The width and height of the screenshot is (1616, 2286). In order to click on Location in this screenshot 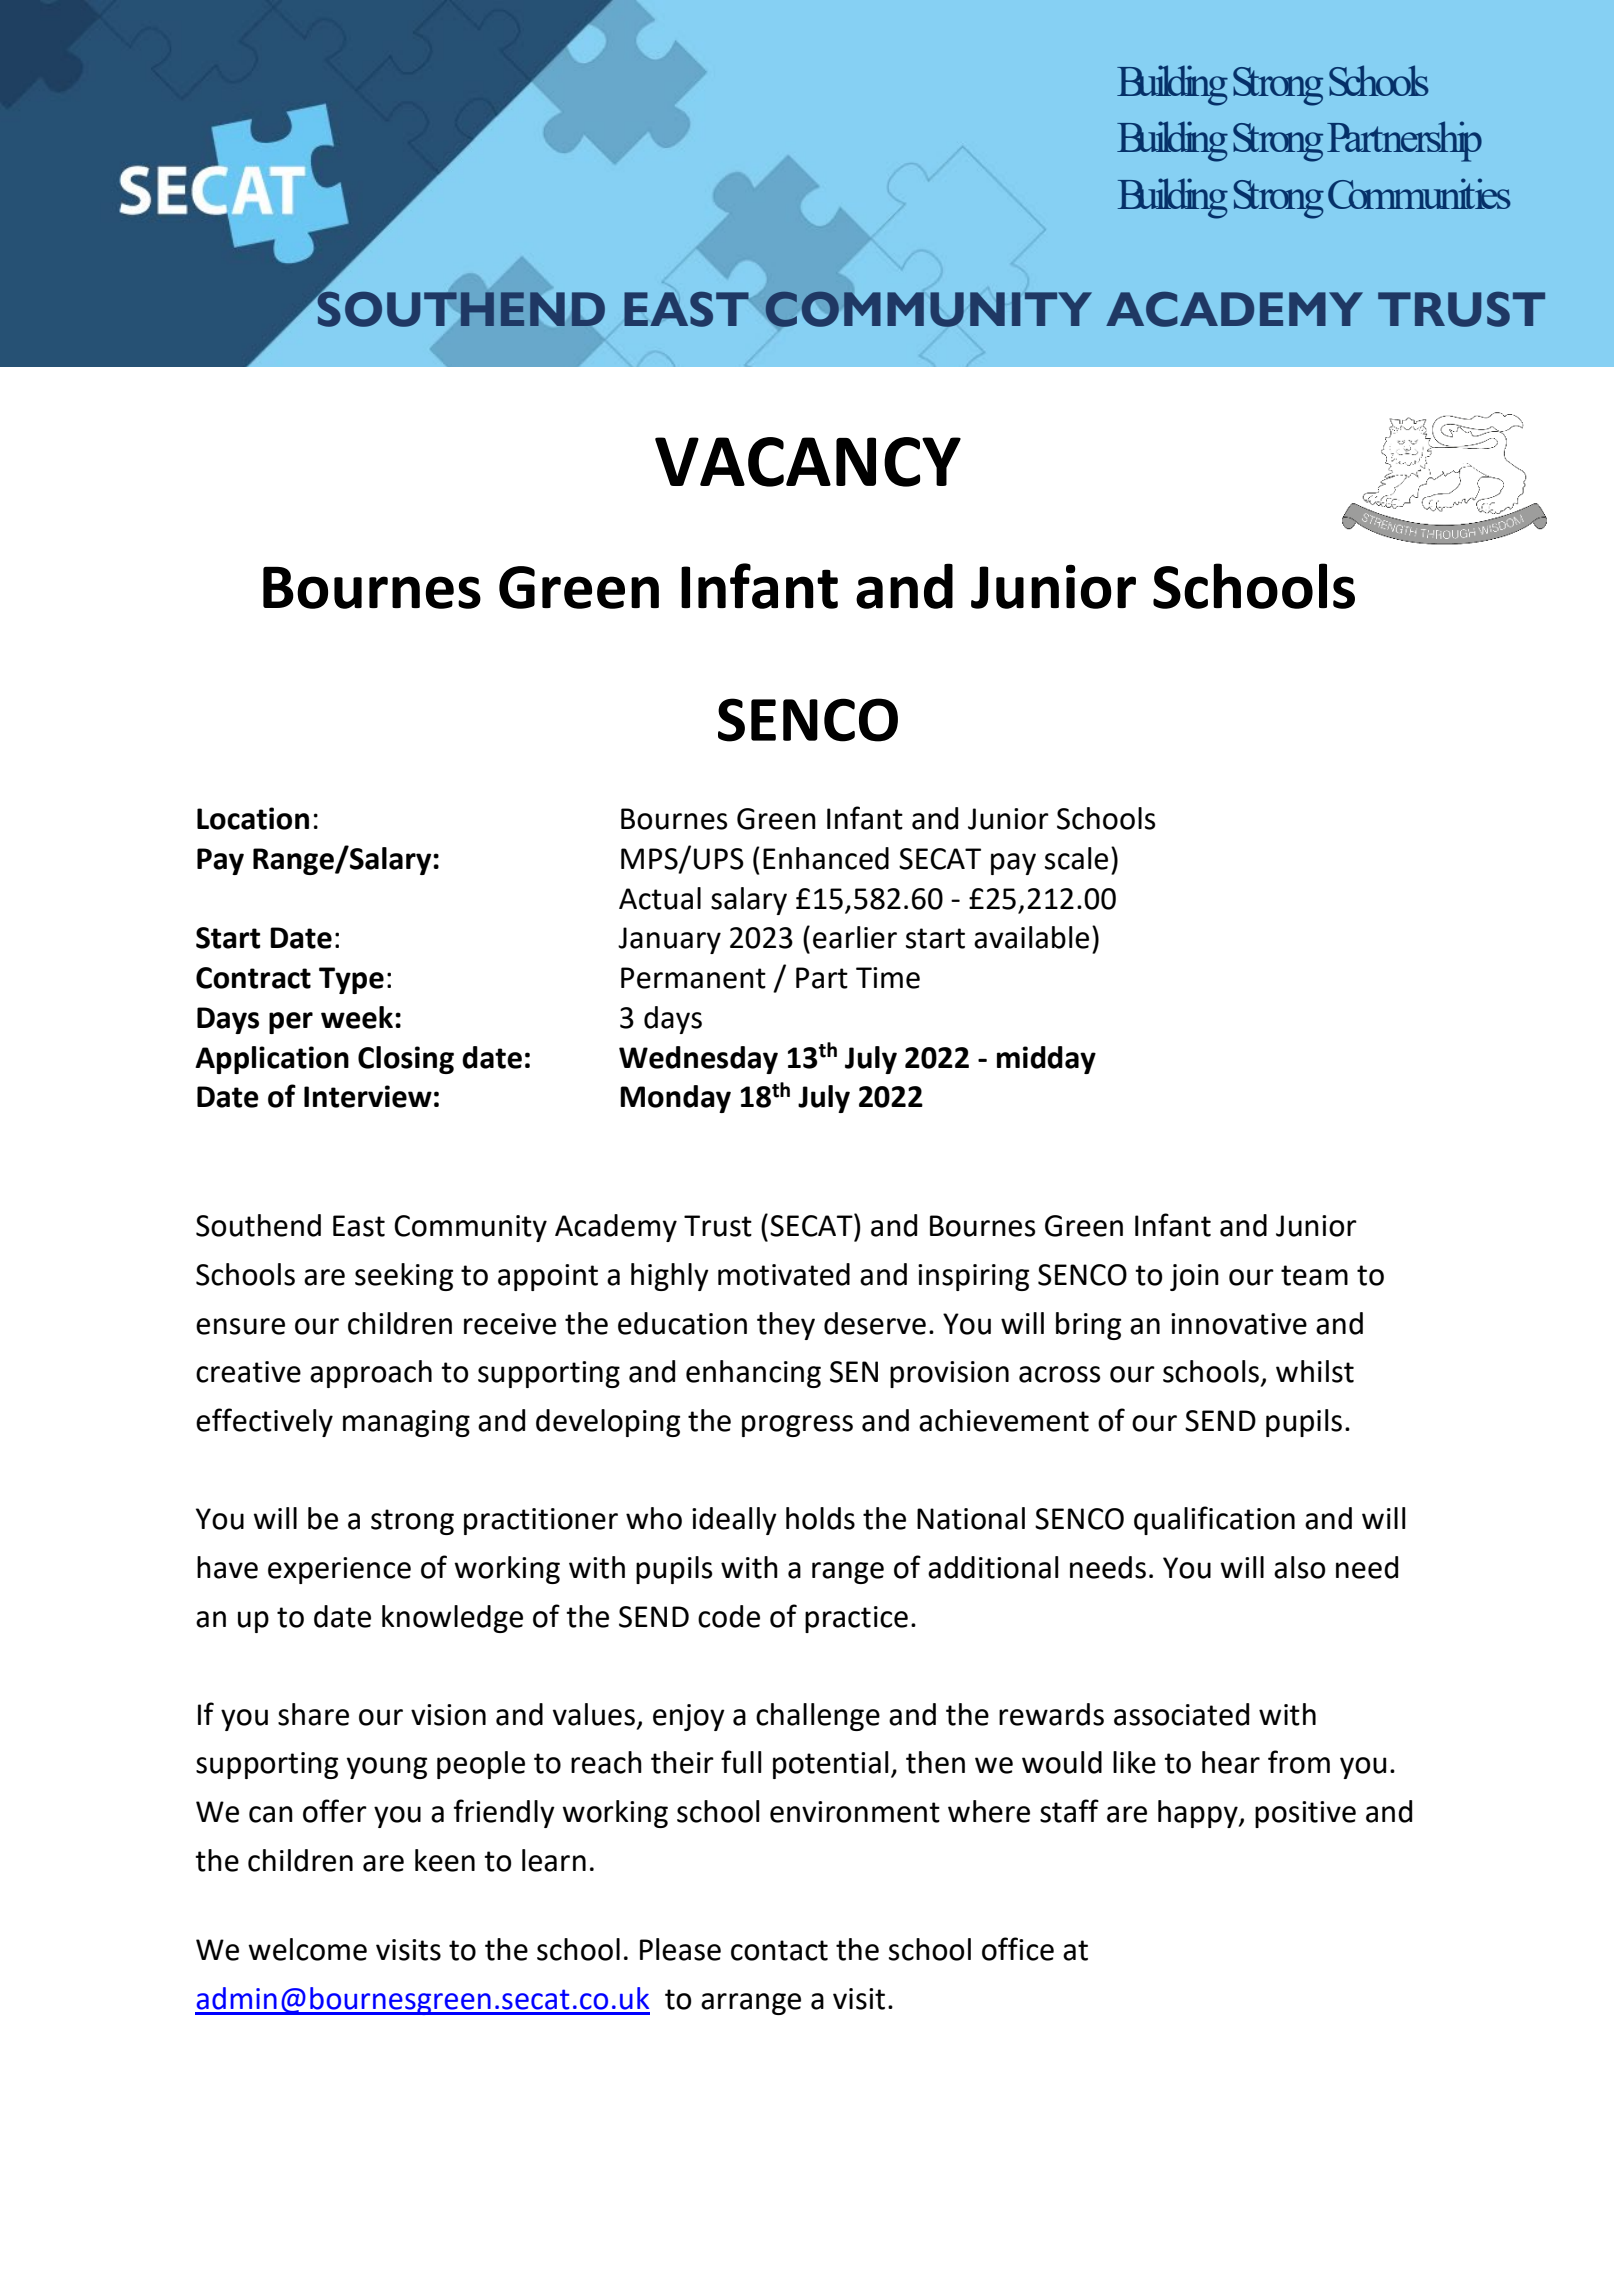, I will do `click(253, 818)`.
